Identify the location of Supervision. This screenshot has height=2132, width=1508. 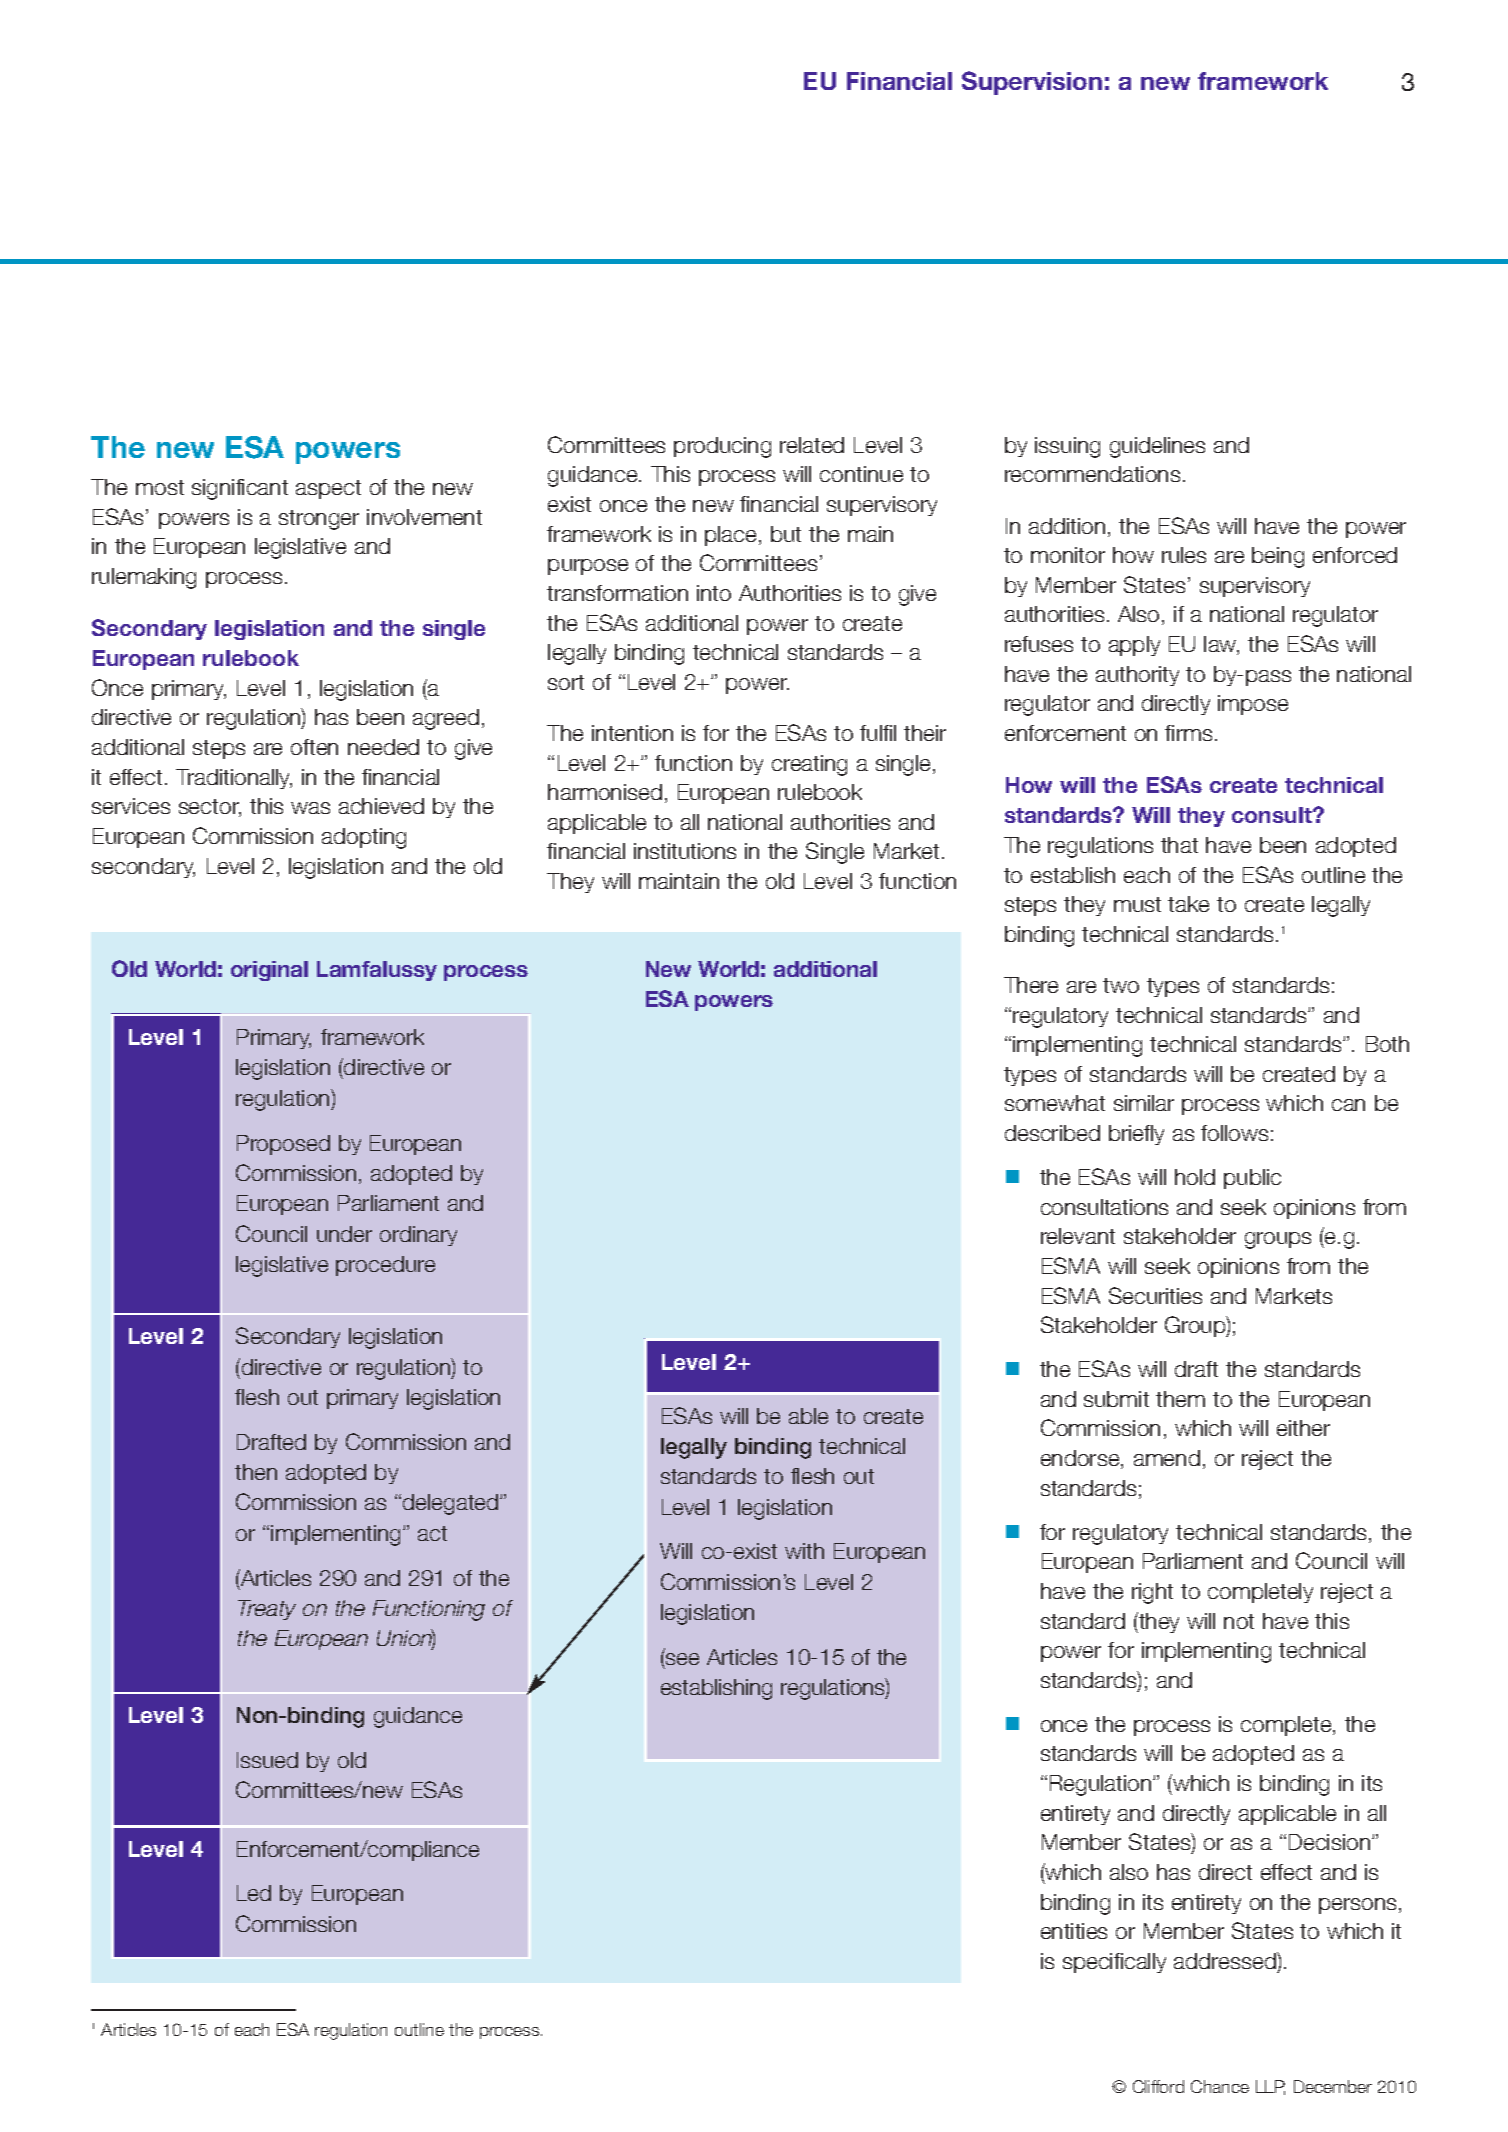
(1032, 83).
